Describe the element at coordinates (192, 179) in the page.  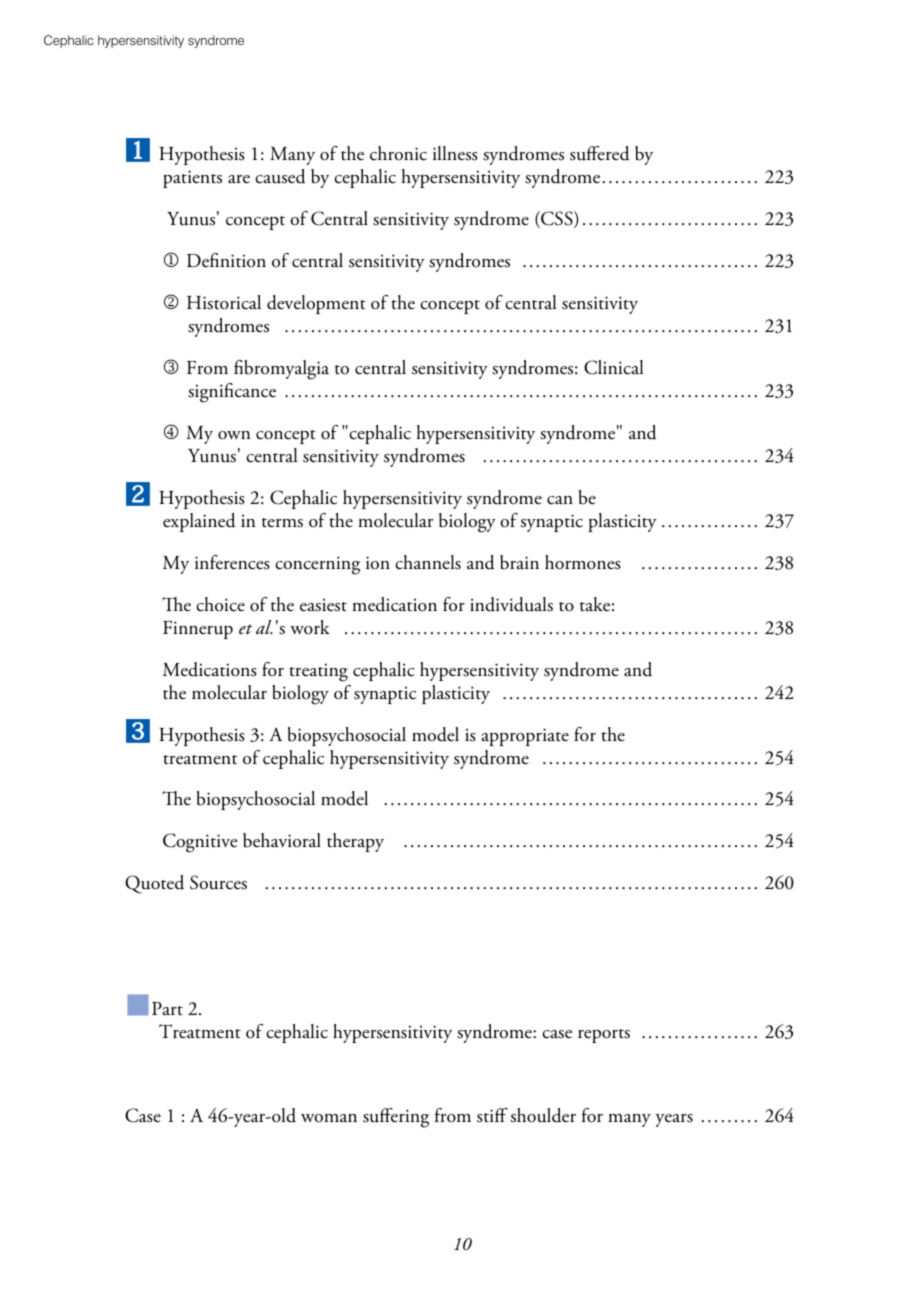
I see `patients` at that location.
